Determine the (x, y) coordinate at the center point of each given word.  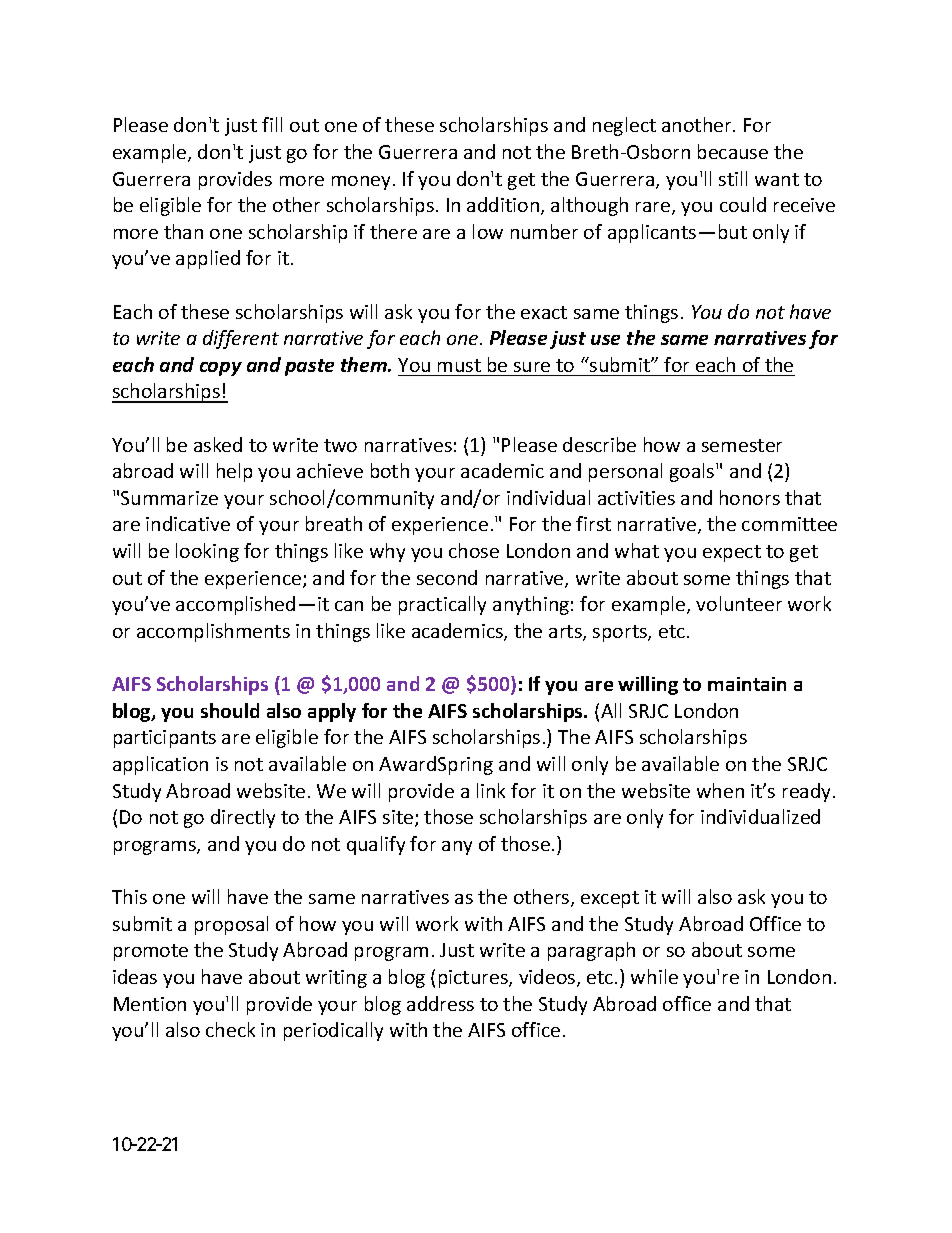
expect (732, 553)
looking (207, 552)
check (230, 1029)
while (654, 976)
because (733, 151)
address (440, 1003)
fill (272, 124)
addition (504, 206)
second (447, 577)
